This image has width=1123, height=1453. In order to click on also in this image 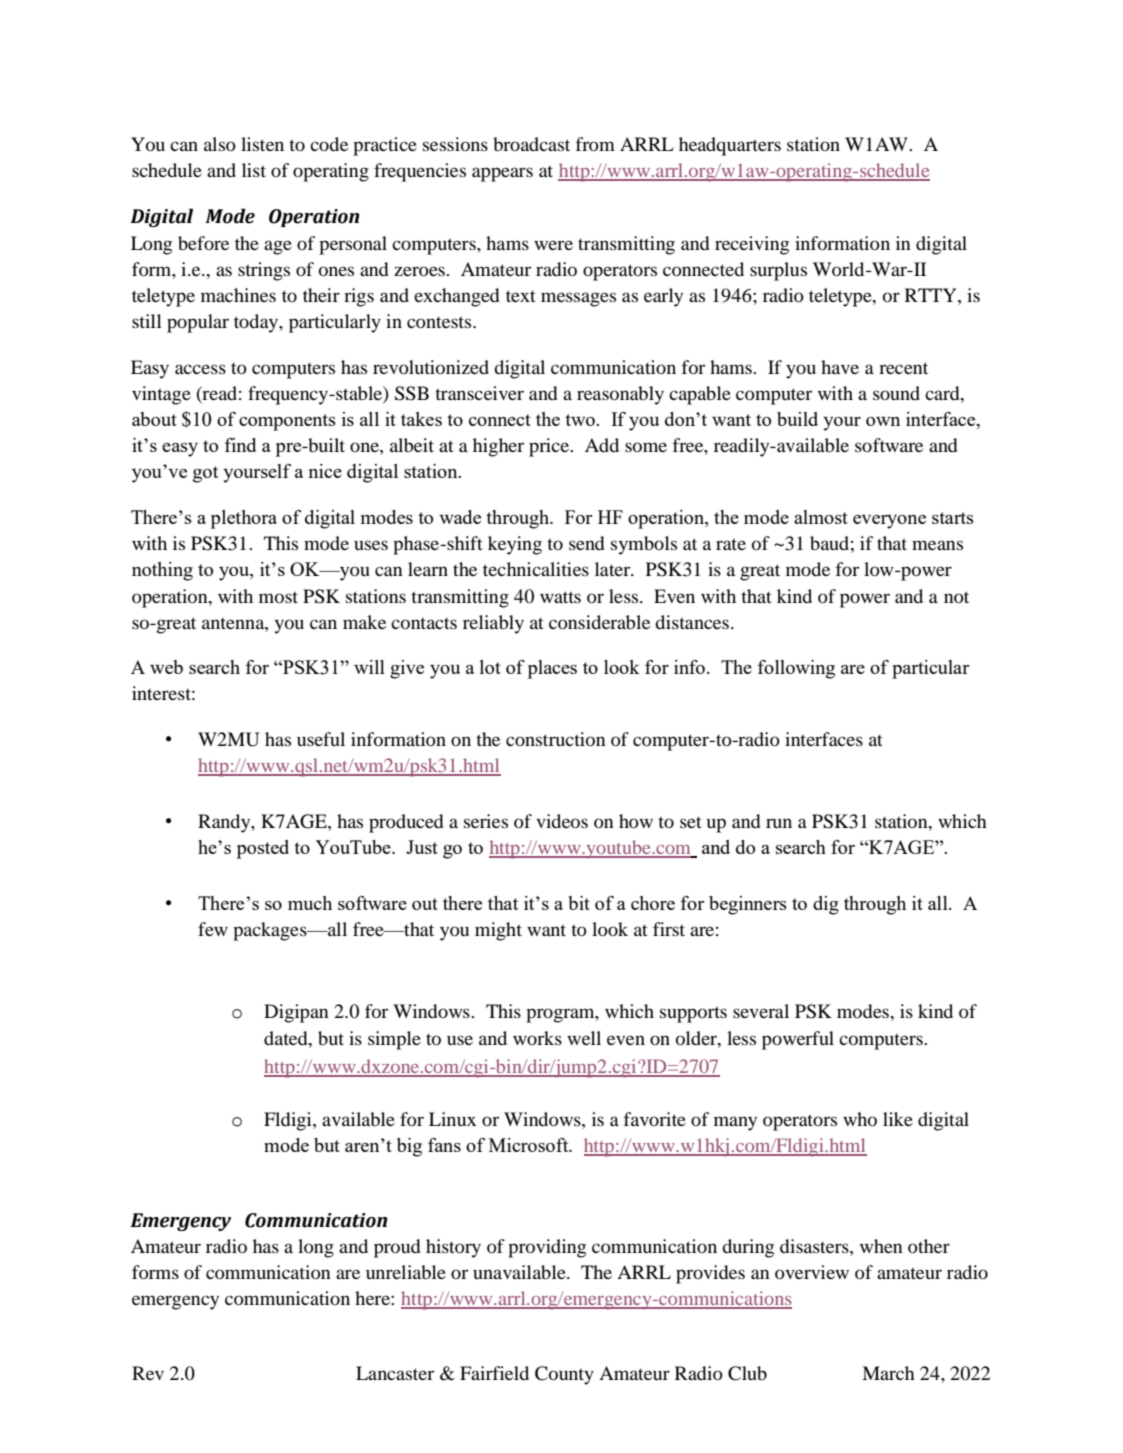, I will do `click(220, 144)`.
